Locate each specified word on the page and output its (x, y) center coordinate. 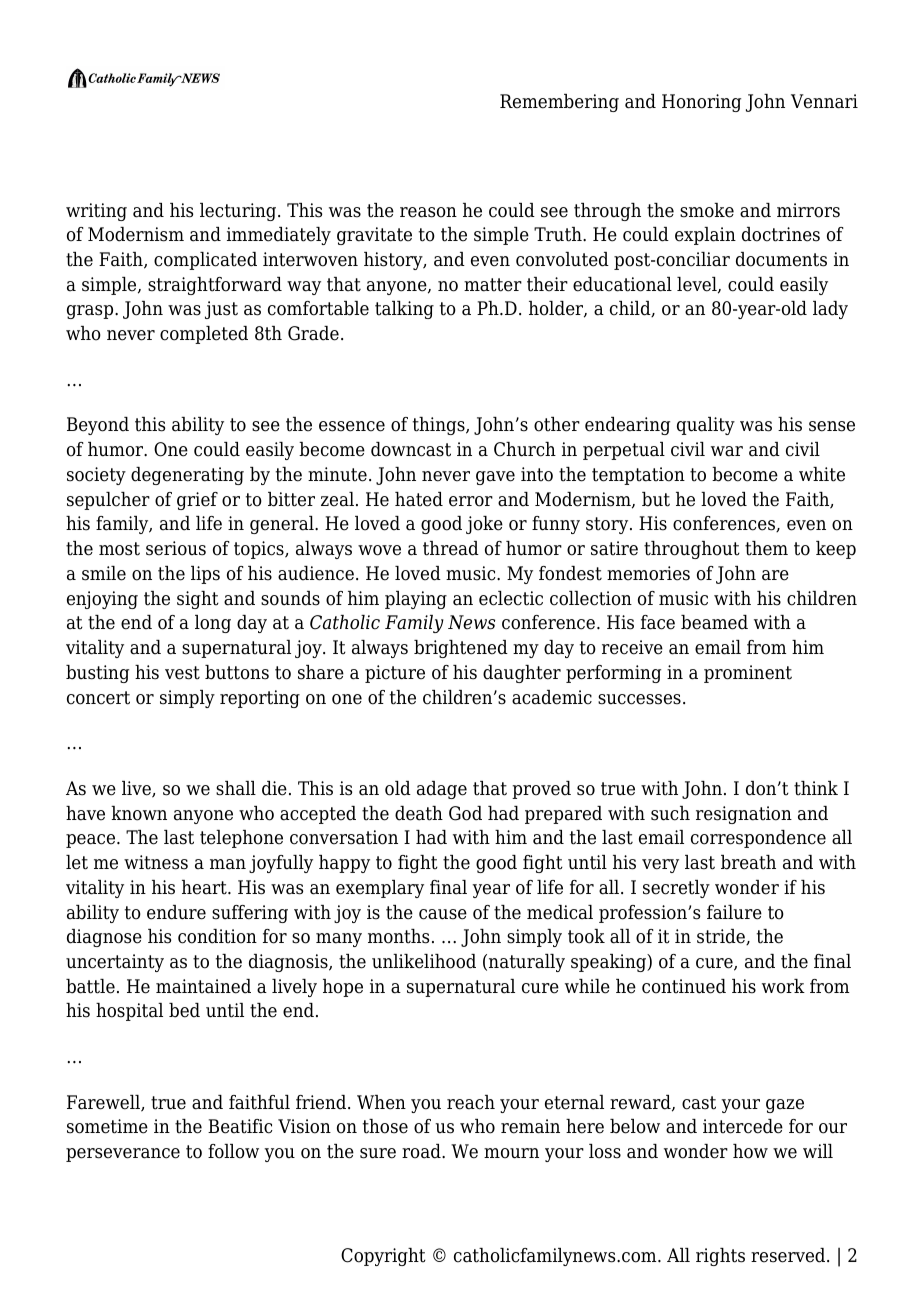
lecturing (239, 212)
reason (428, 212)
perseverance (123, 1155)
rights (720, 1257)
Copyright (383, 1257)
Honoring (701, 103)
